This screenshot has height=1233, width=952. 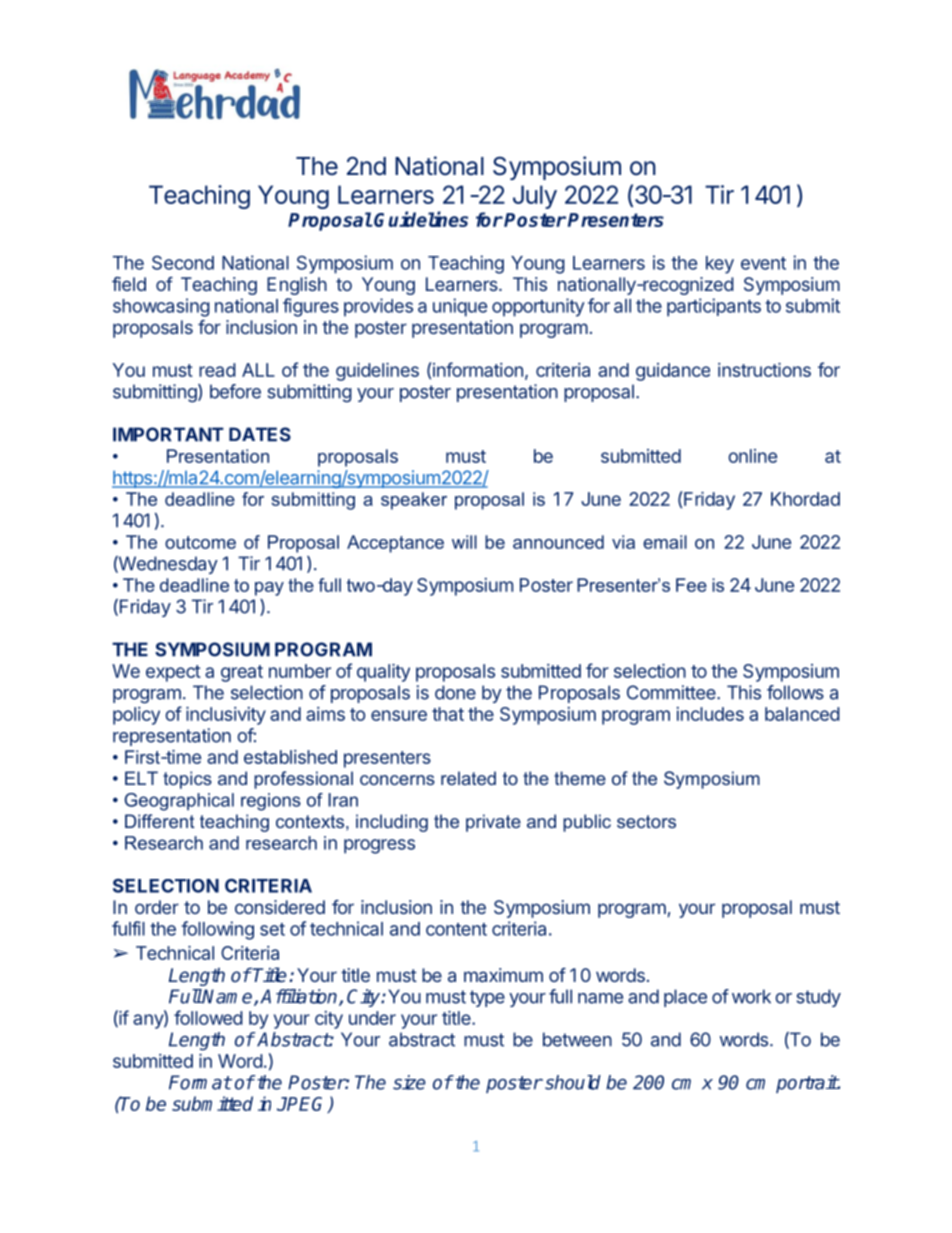 I want to click on size, so click(x=409, y=1082).
